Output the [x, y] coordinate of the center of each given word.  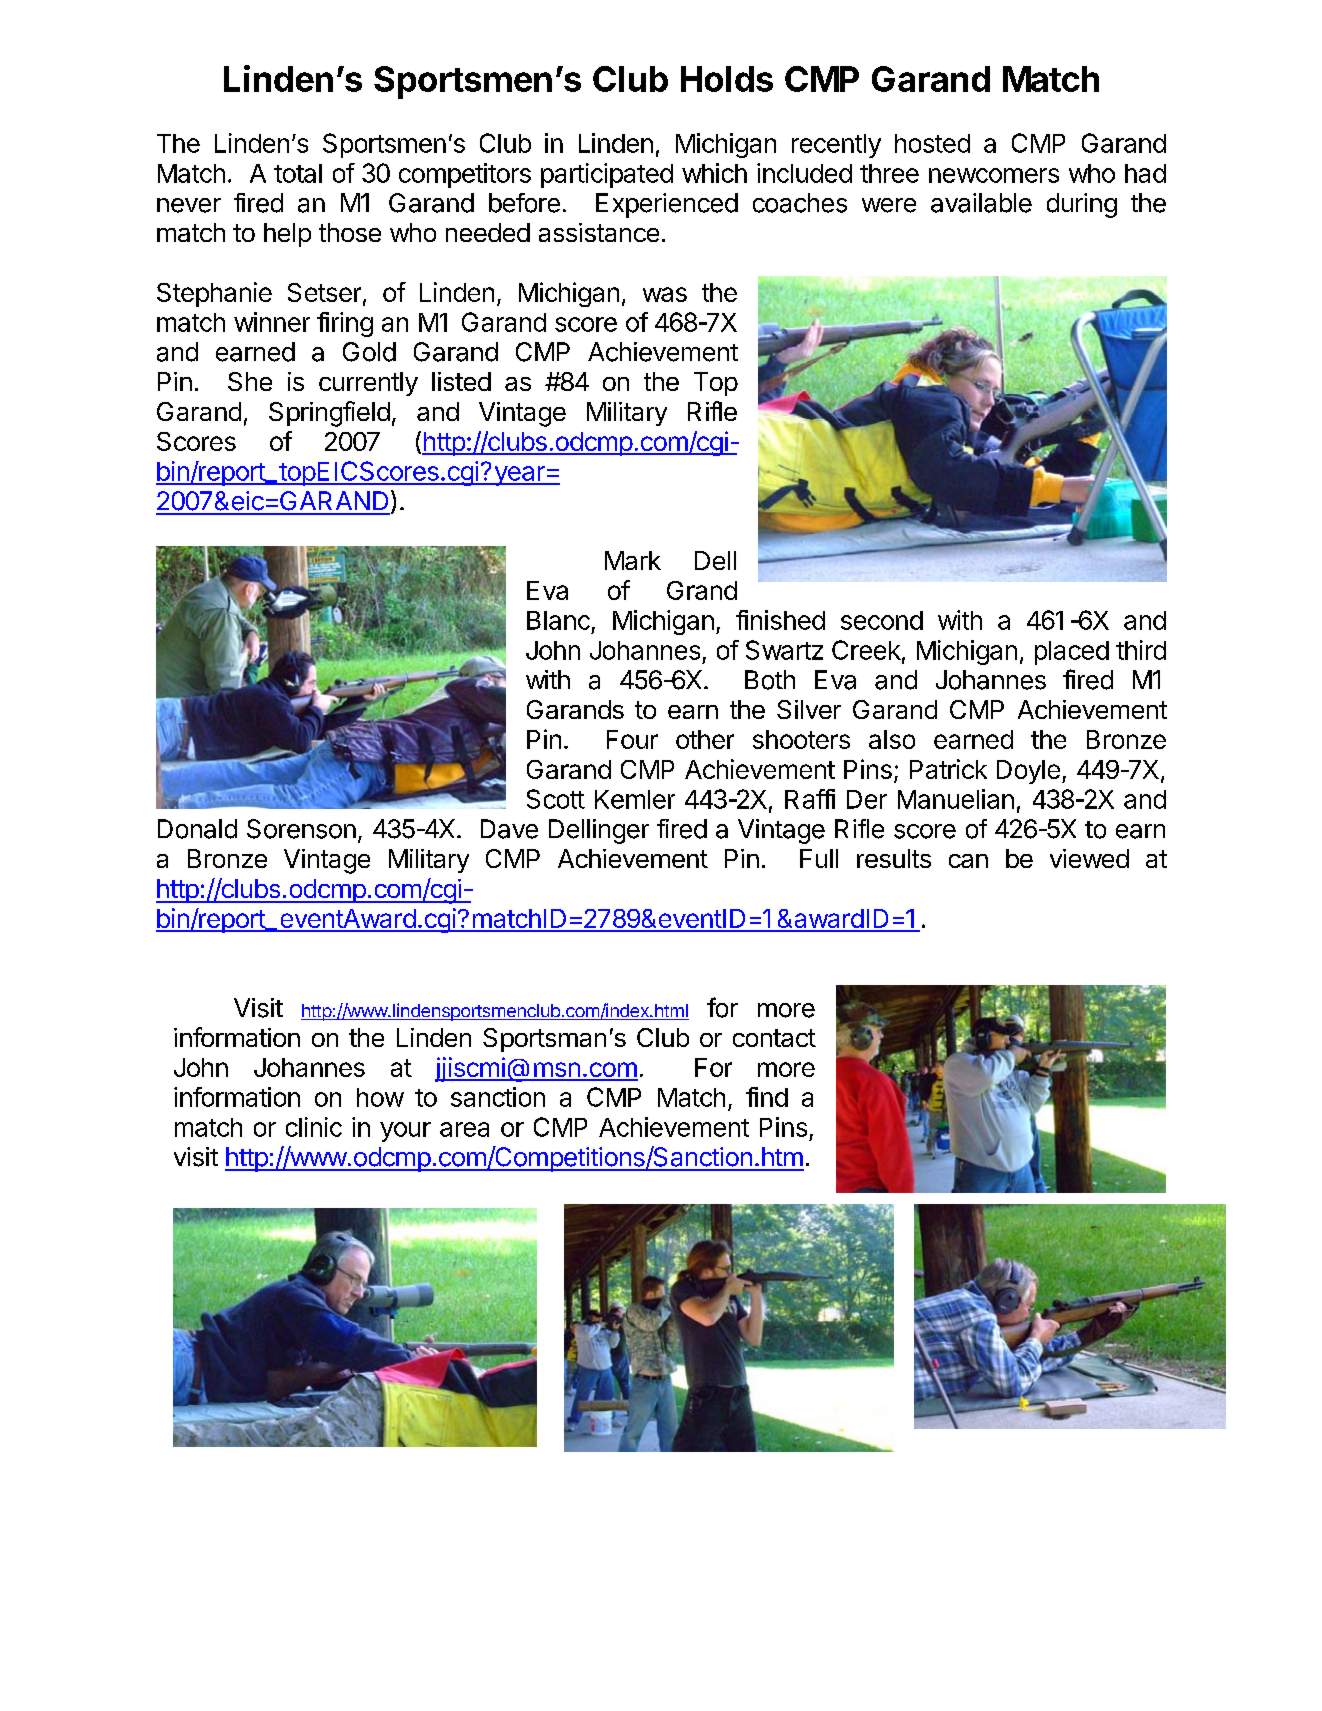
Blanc [558, 620]
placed [1072, 653]
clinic [314, 1127]
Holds [727, 79]
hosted [932, 143]
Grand [702, 590]
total [298, 173]
